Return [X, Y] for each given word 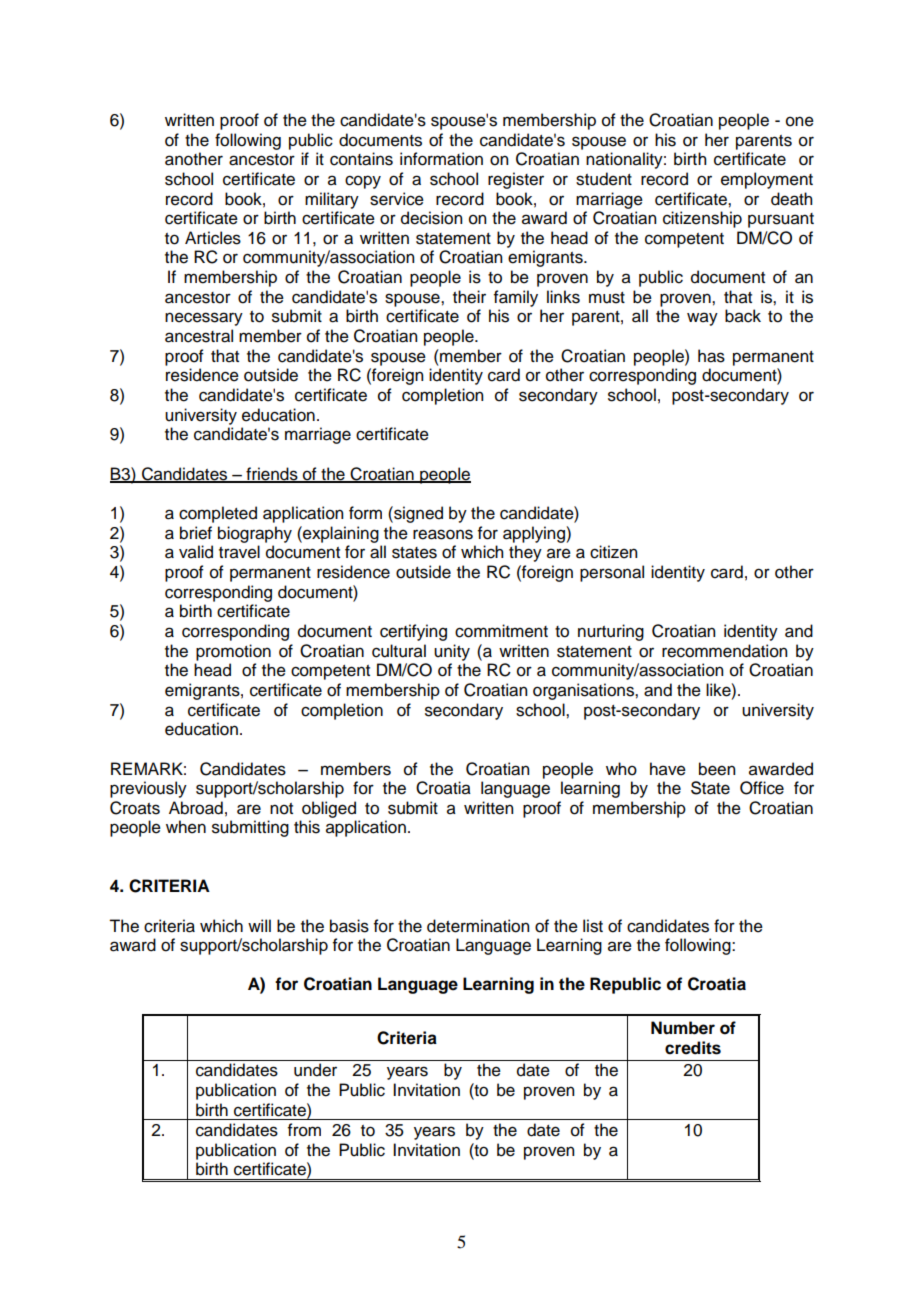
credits [693, 1048]
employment [767, 180]
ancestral [199, 336]
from [304, 1130]
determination [478, 926]
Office [762, 788]
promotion [233, 652]
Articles [213, 238]
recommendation [724, 651]
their [469, 297]
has [711, 356]
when [186, 827]
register [516, 180]
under [315, 1070]
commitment [501, 631]
